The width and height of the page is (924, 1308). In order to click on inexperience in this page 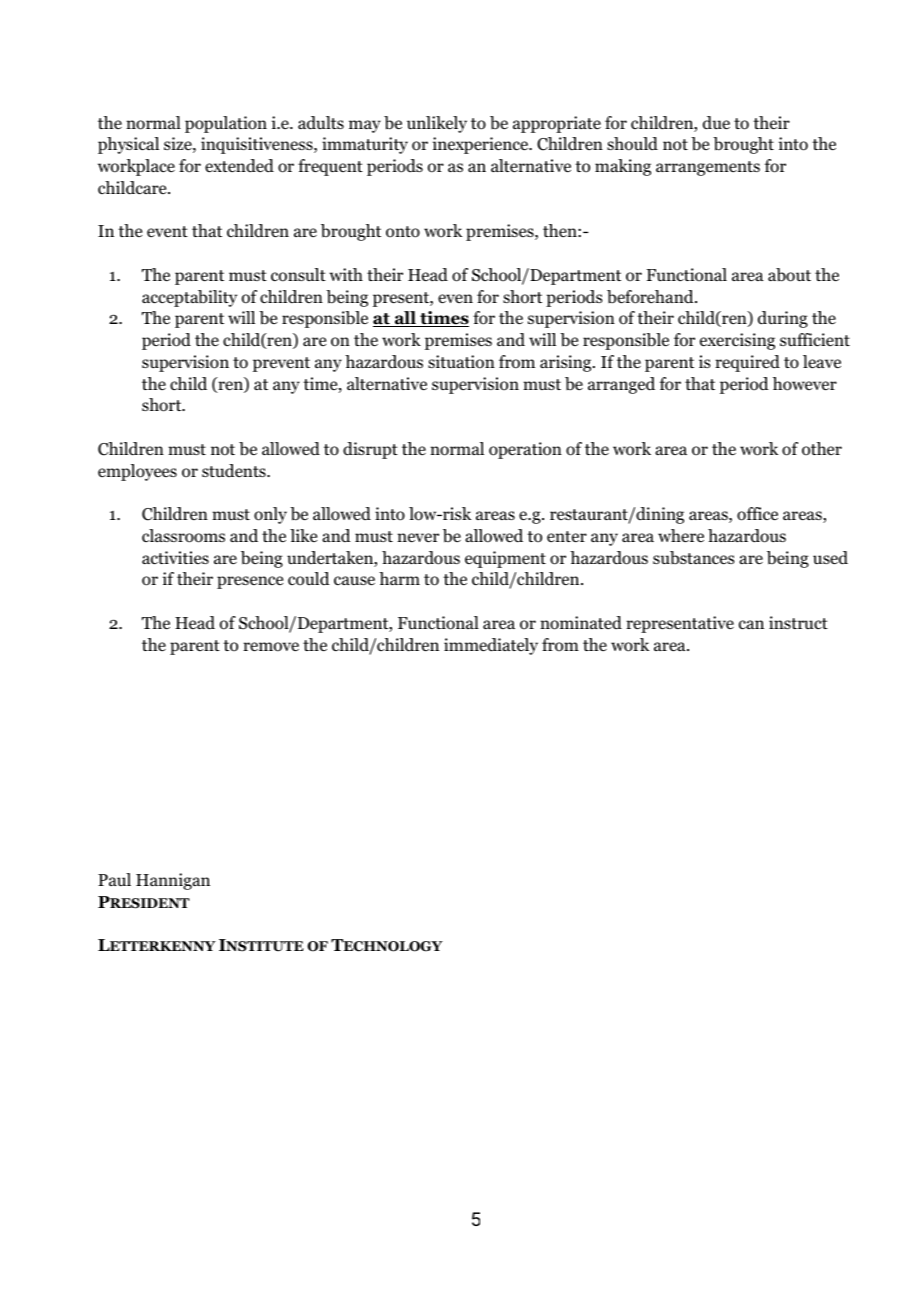, I will do `click(482, 145)`.
